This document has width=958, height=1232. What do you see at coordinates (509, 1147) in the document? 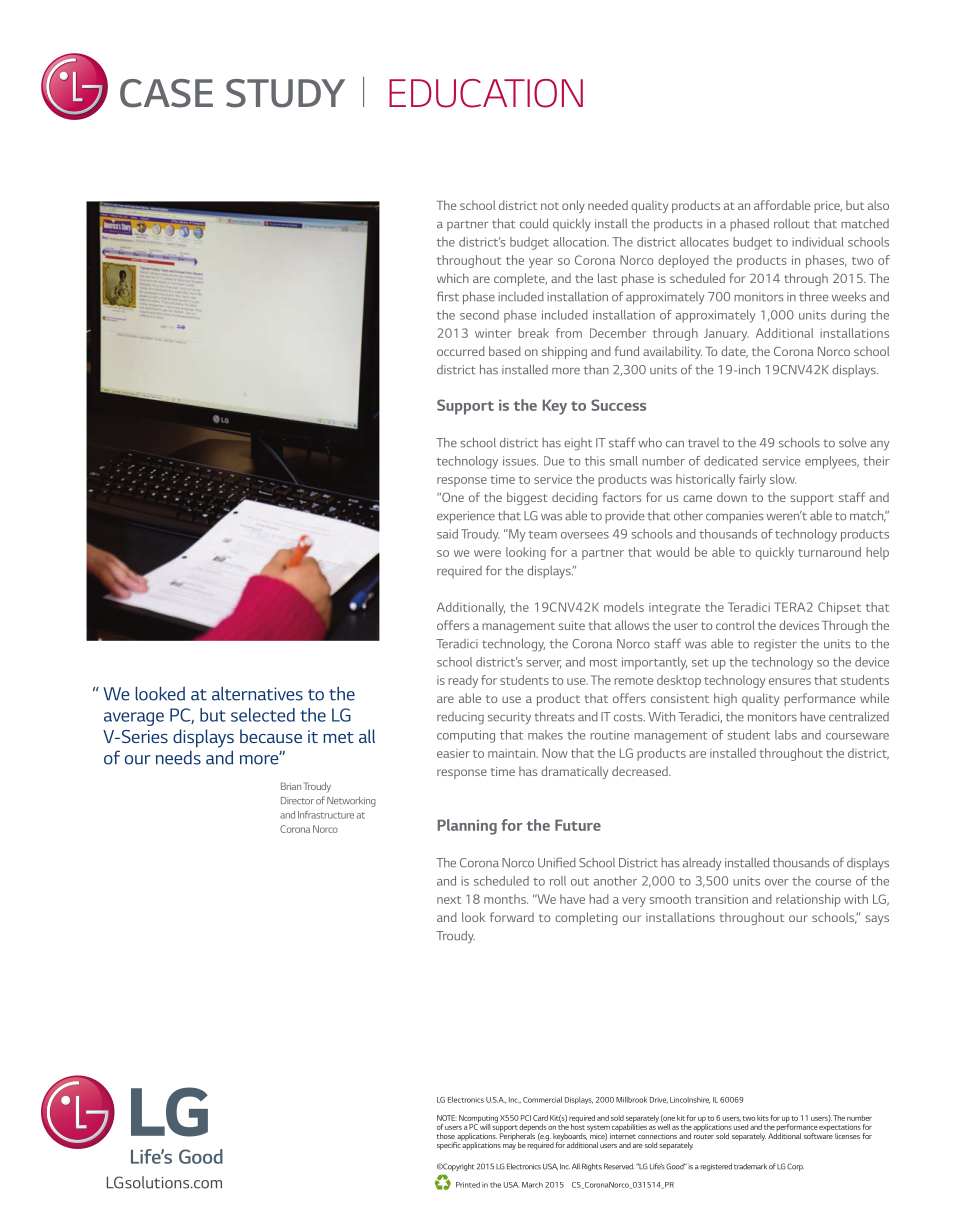
I see `may` at bounding box center [509, 1147].
